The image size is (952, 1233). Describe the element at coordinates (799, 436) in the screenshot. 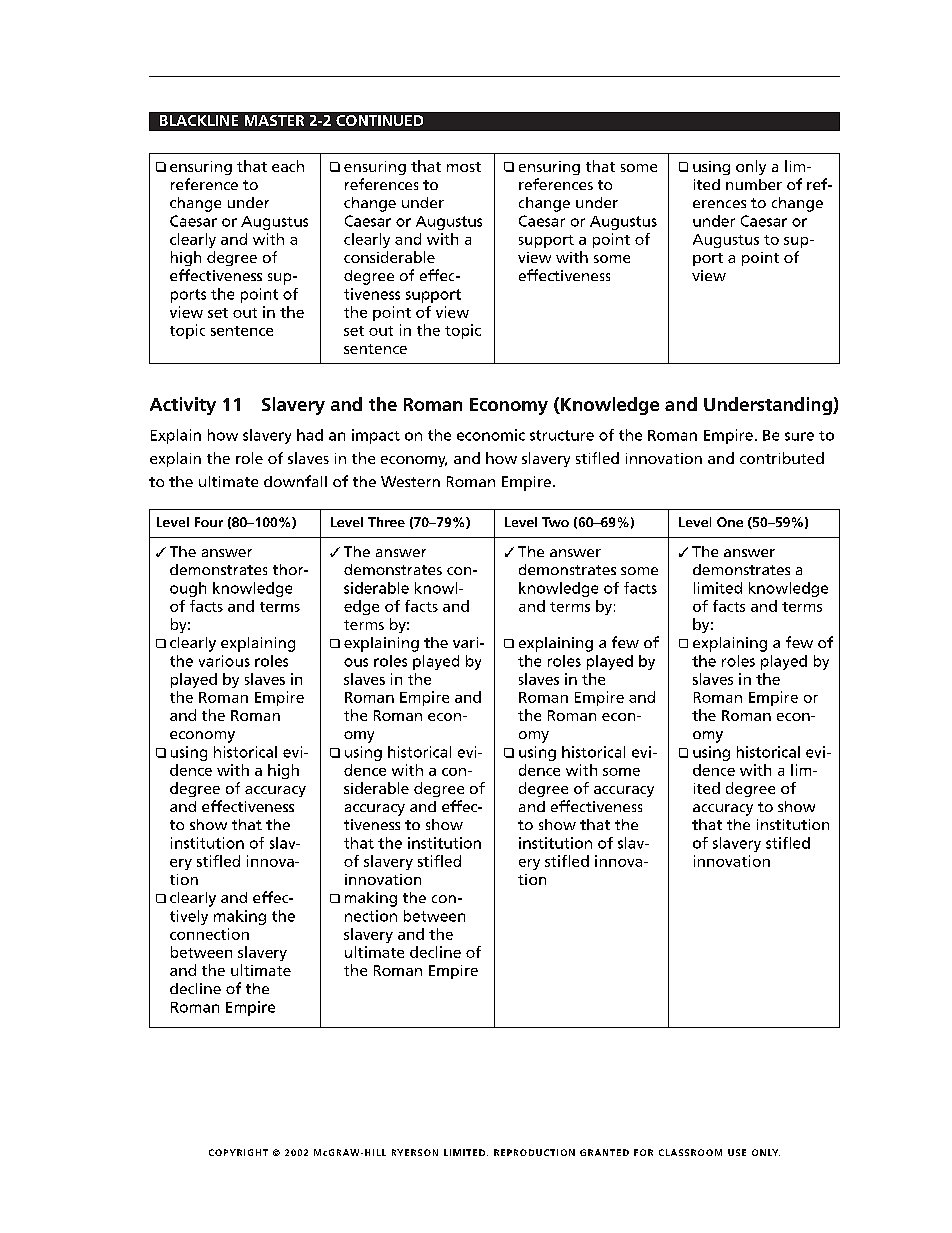

I see `sure` at that location.
